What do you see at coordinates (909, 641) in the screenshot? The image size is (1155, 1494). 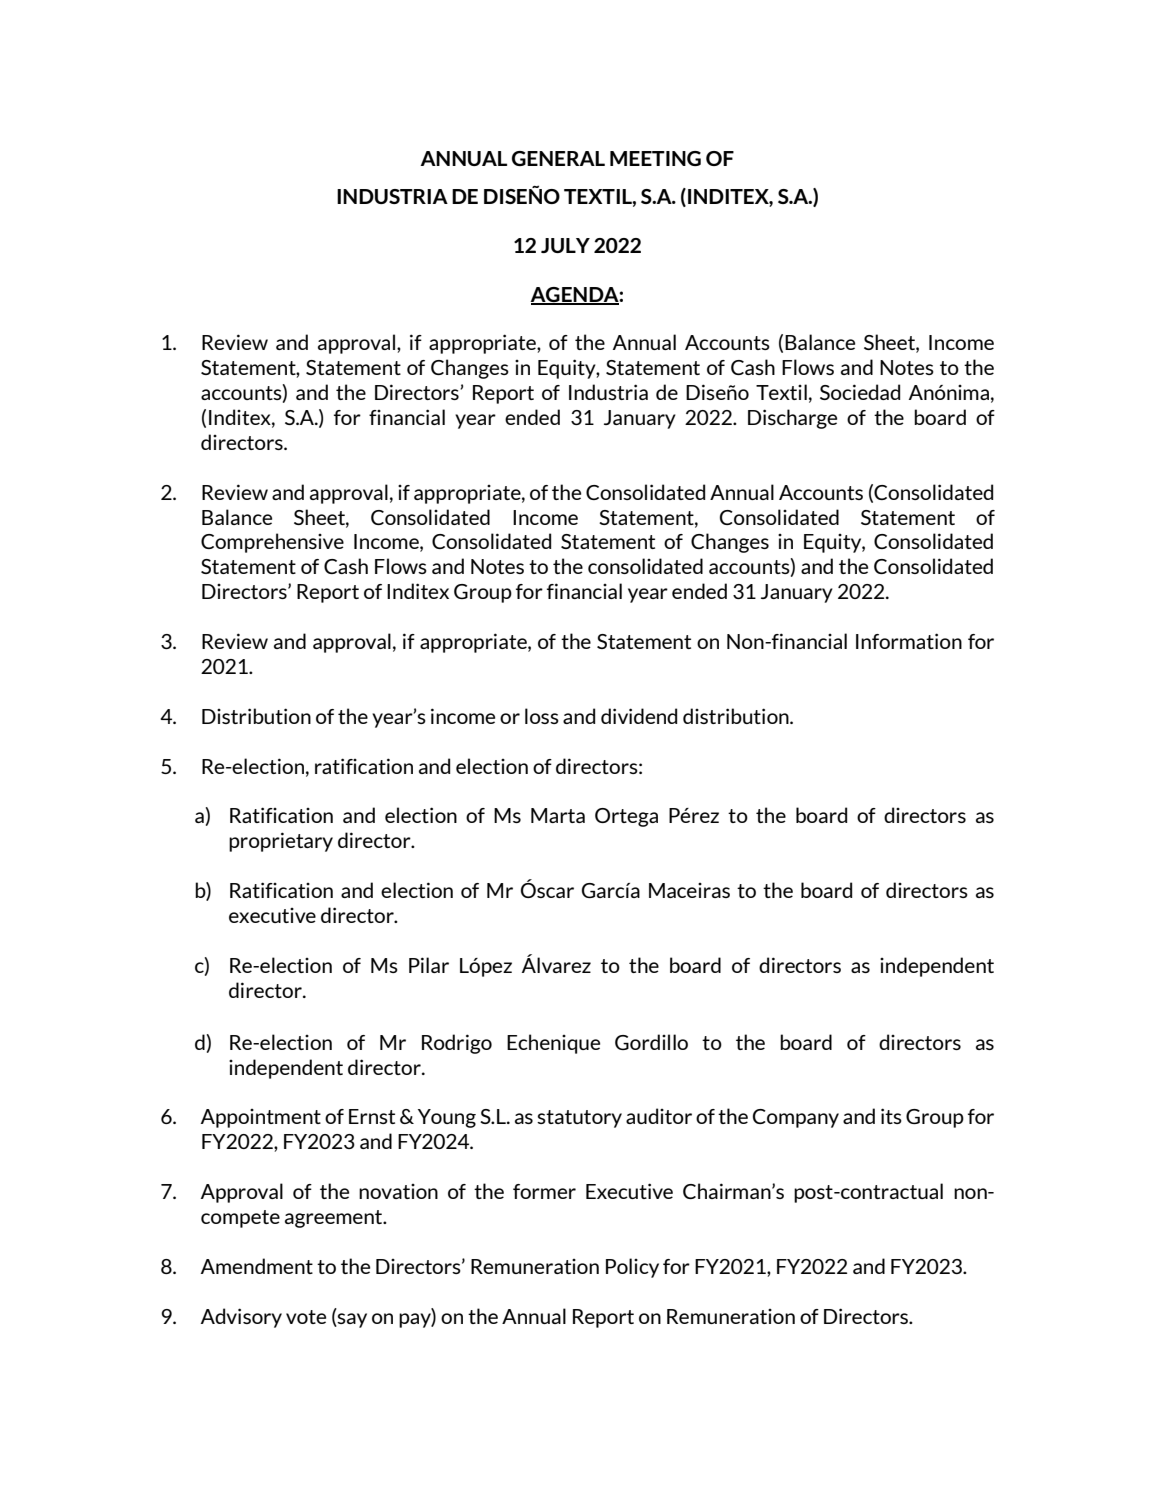 I see `Information` at bounding box center [909, 641].
